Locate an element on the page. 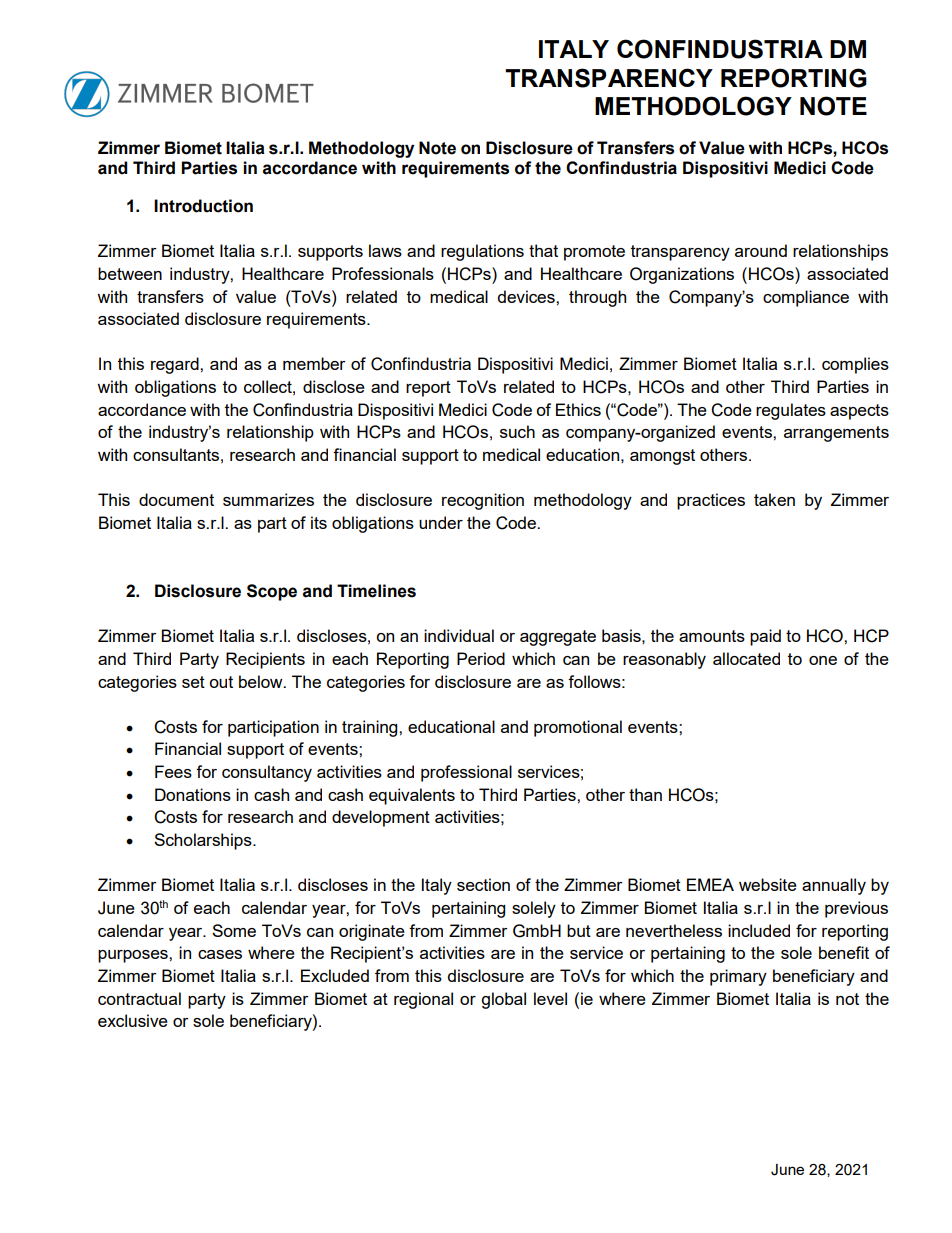  cases is located at coordinates (220, 954).
